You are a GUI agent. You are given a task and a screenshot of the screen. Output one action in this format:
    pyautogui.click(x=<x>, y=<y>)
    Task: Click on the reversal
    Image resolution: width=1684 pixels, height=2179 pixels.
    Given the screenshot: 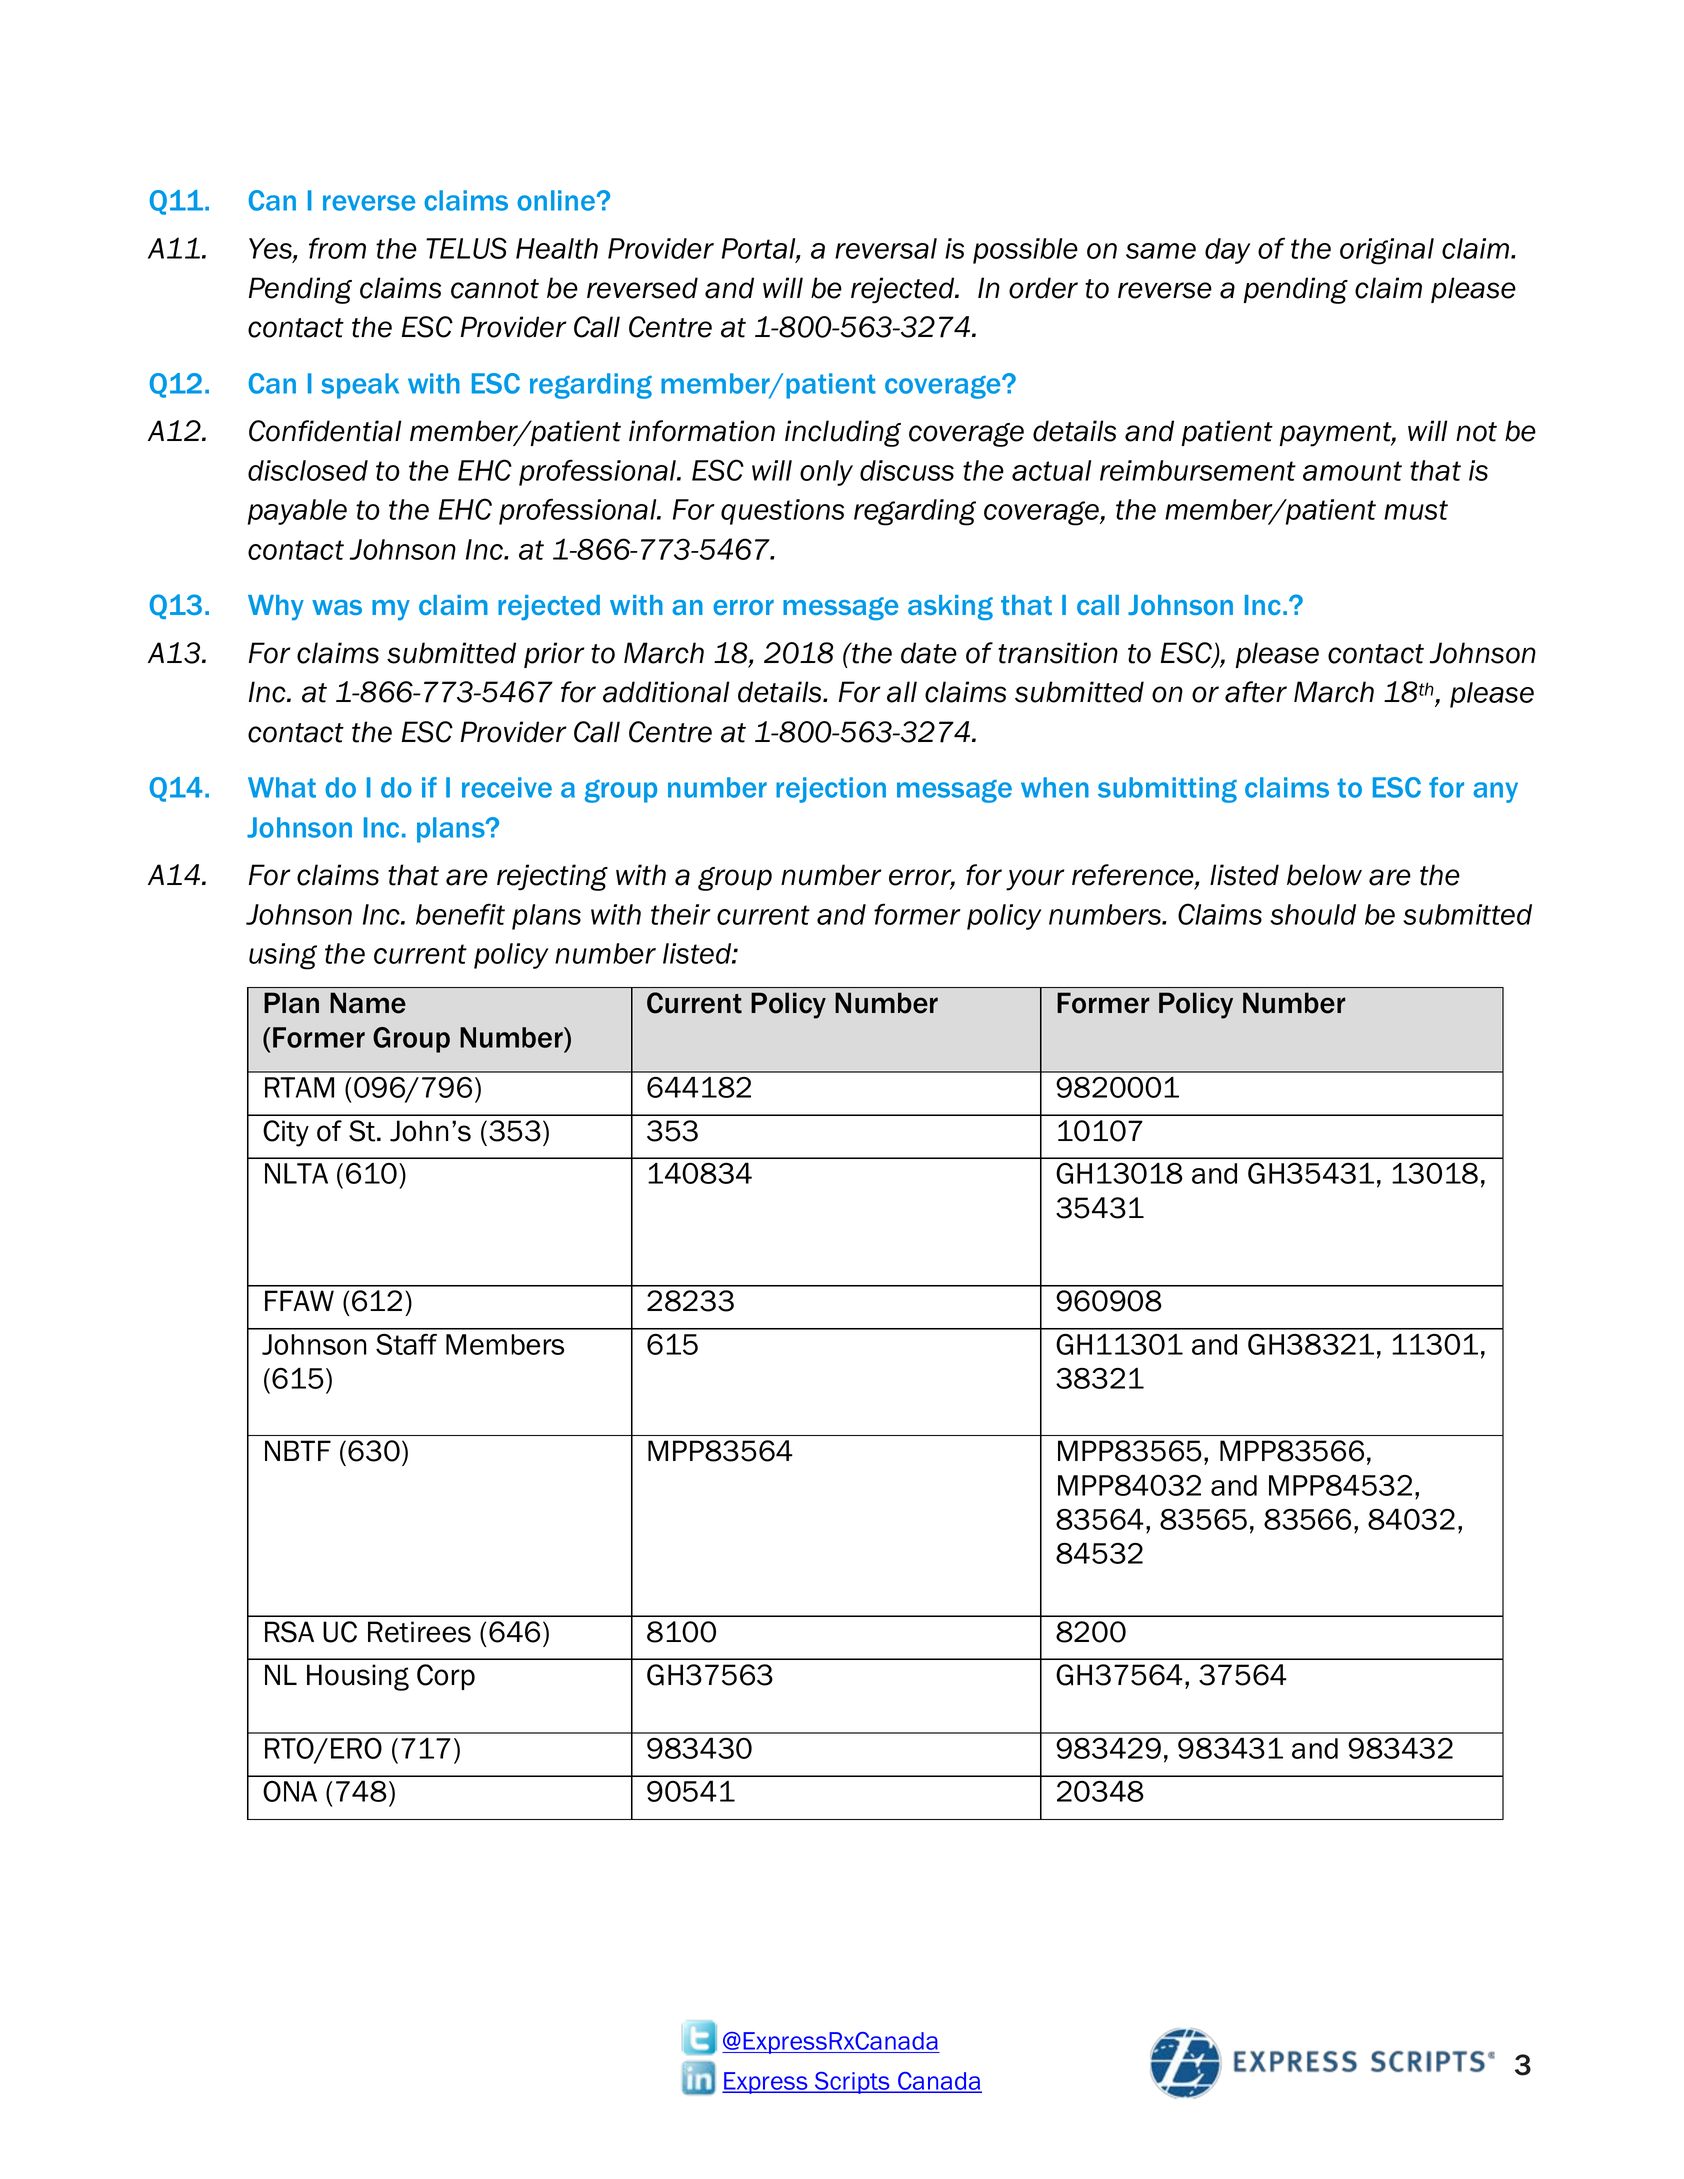 What is the action you would take?
    pyautogui.click(x=886, y=248)
